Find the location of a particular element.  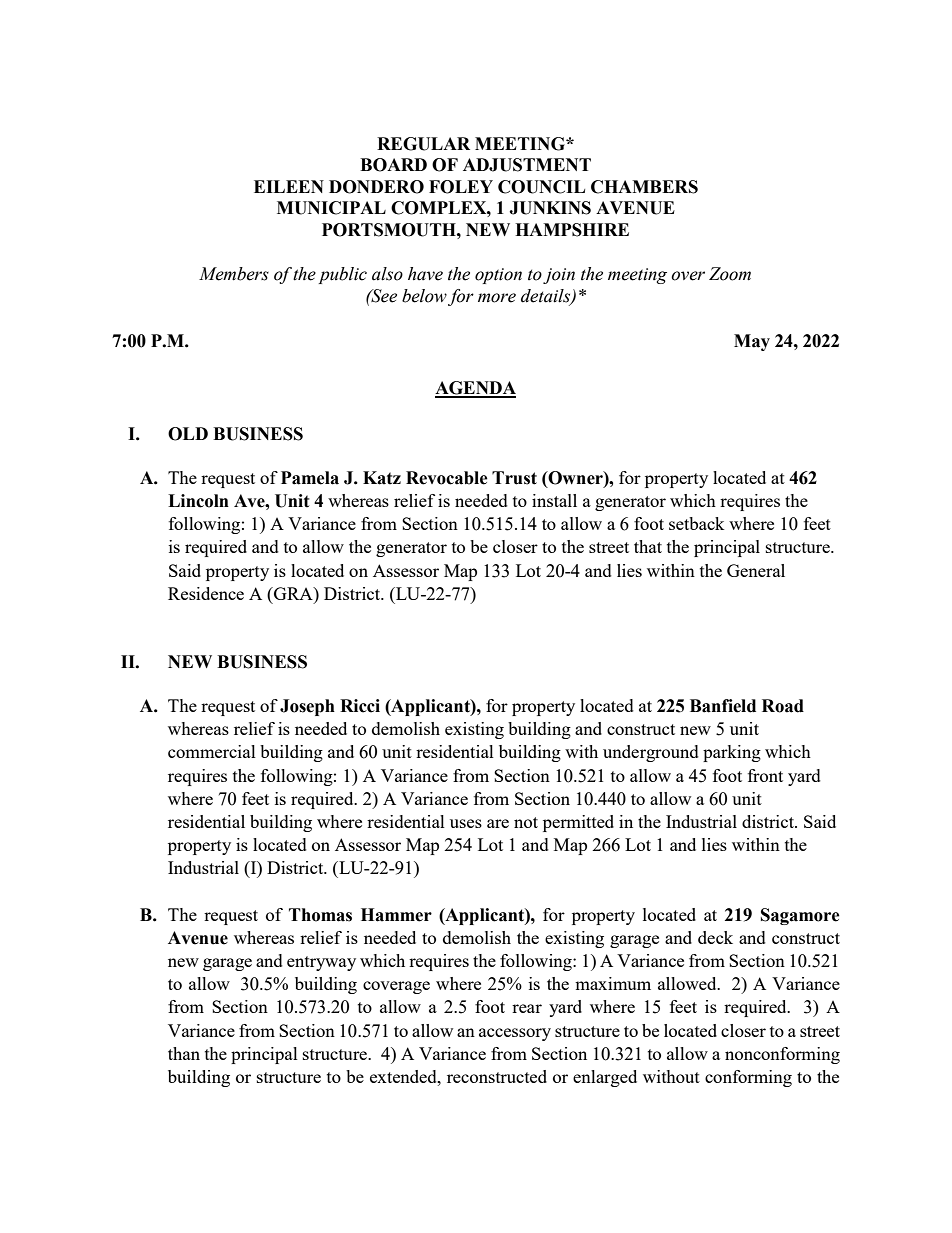

are is located at coordinates (498, 823).
